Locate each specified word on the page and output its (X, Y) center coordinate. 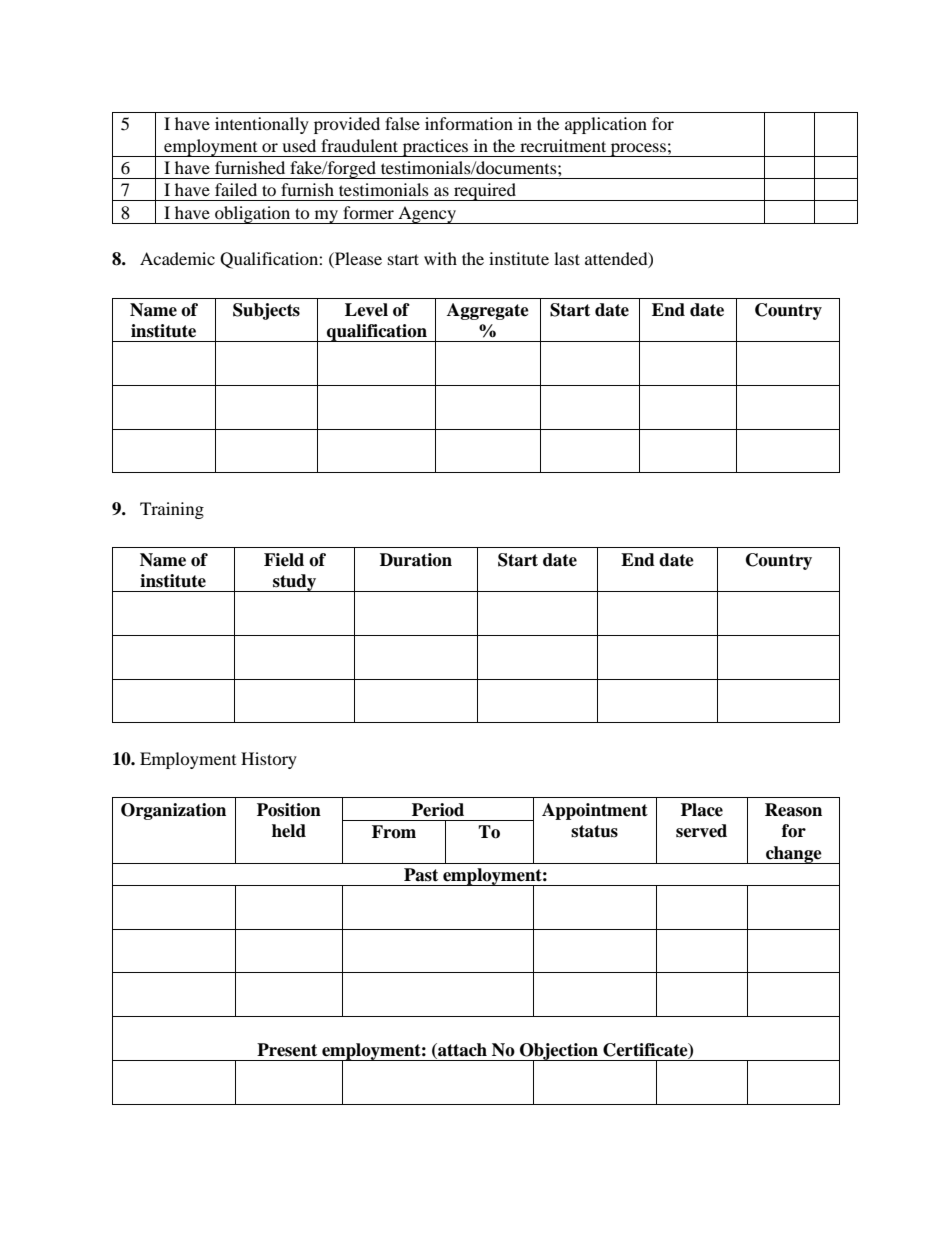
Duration (416, 560)
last (567, 258)
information (469, 123)
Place (702, 810)
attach (461, 1050)
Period (438, 810)
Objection (559, 1052)
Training (172, 510)
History (269, 760)
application (606, 125)
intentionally (262, 125)
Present (287, 1050)
